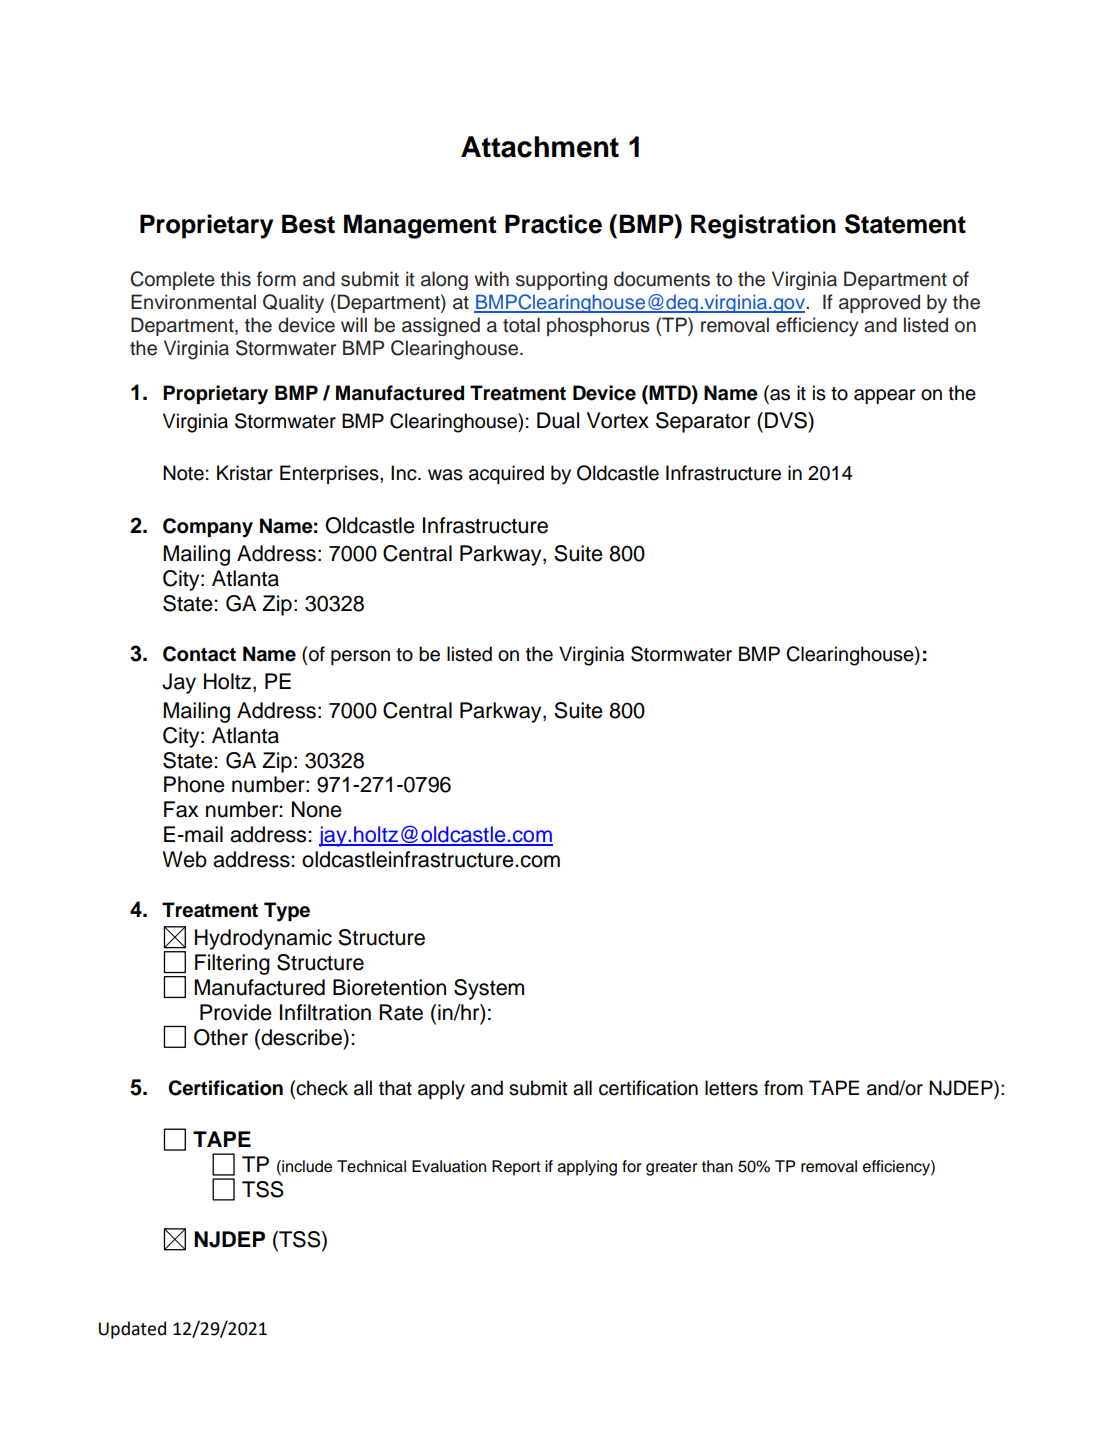  What do you see at coordinates (132, 1330) in the document?
I see `Updated` at bounding box center [132, 1330].
